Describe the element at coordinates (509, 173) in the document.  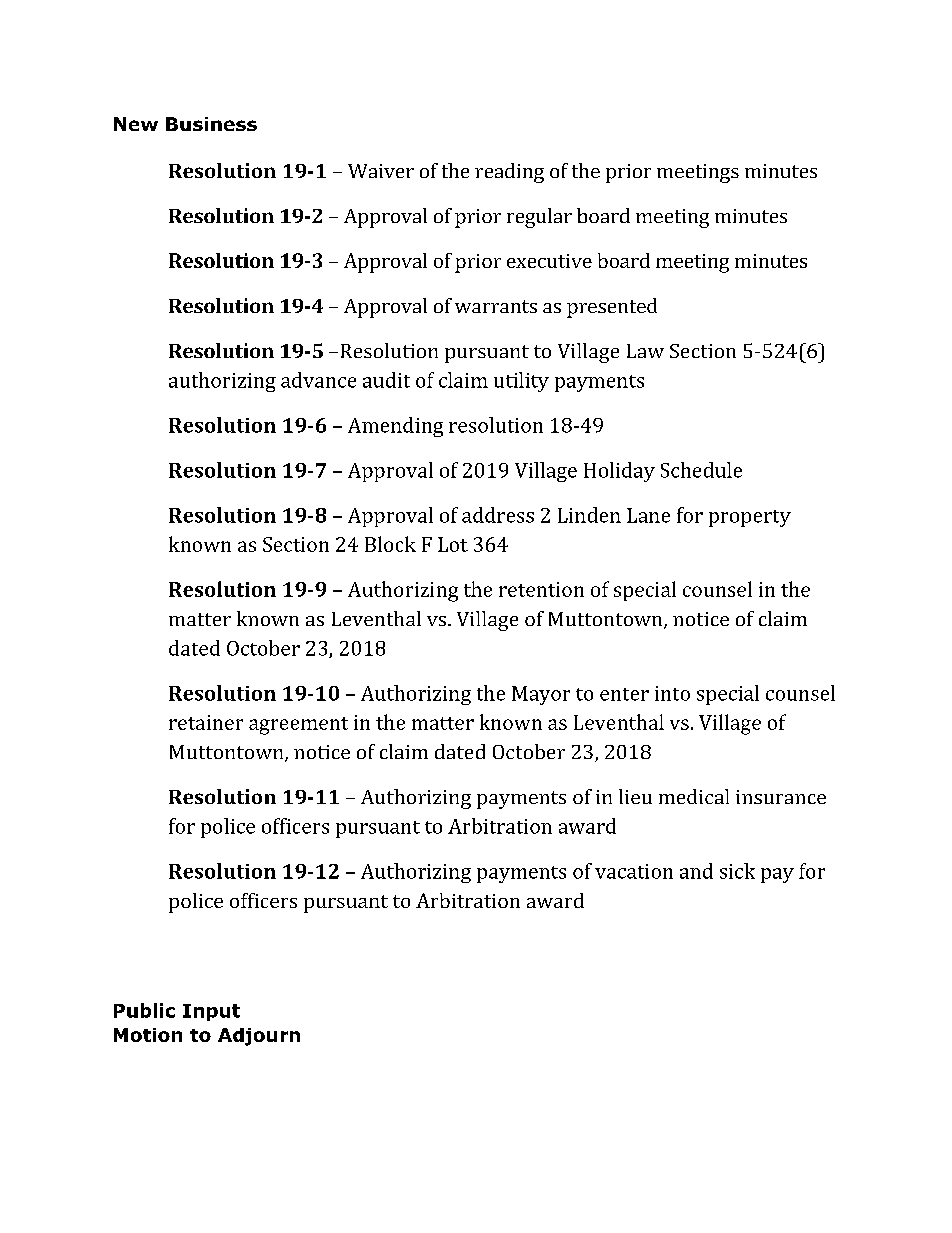
I see `reading` at that location.
